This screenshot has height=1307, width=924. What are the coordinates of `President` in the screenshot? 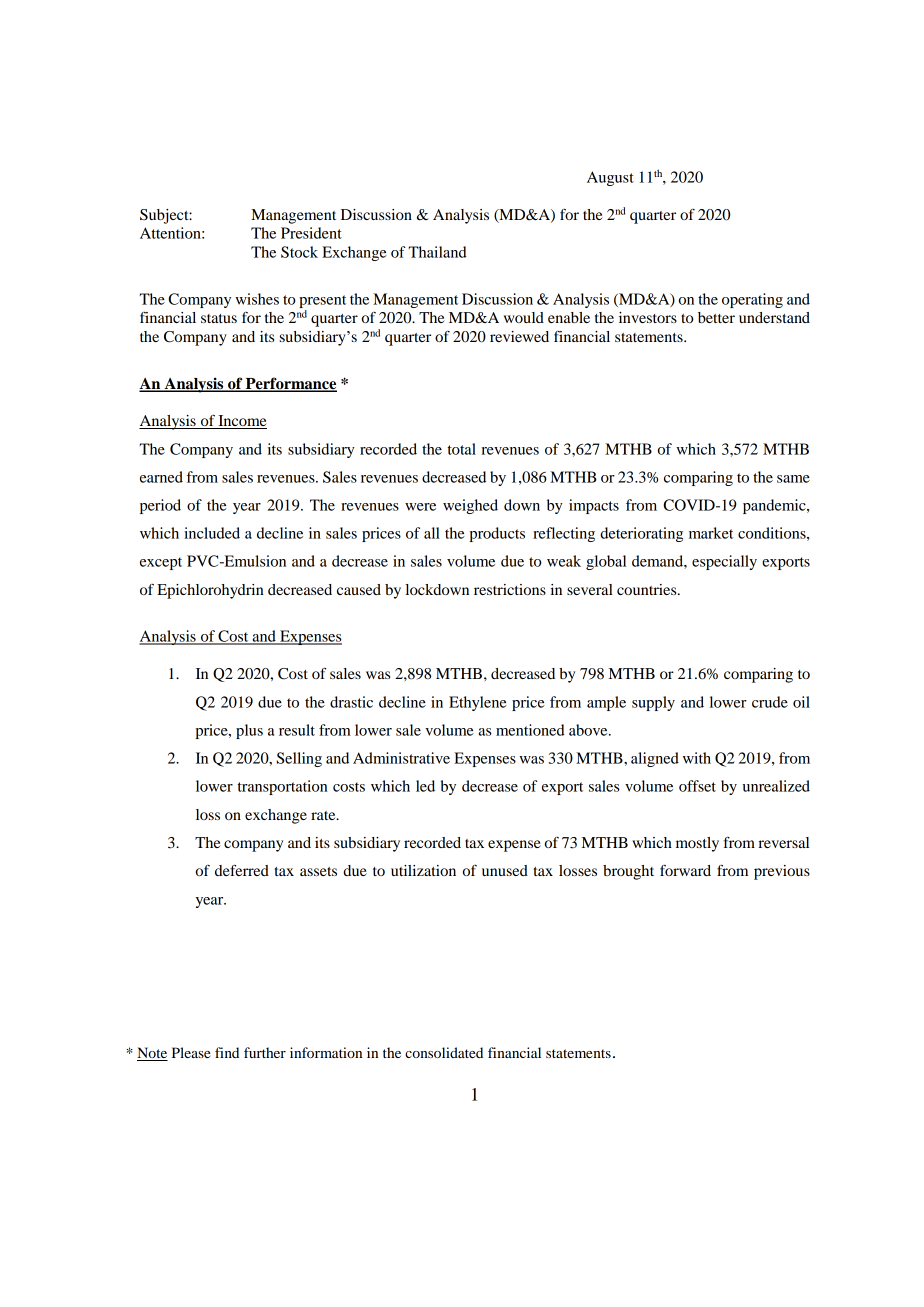 It's located at (311, 233).
